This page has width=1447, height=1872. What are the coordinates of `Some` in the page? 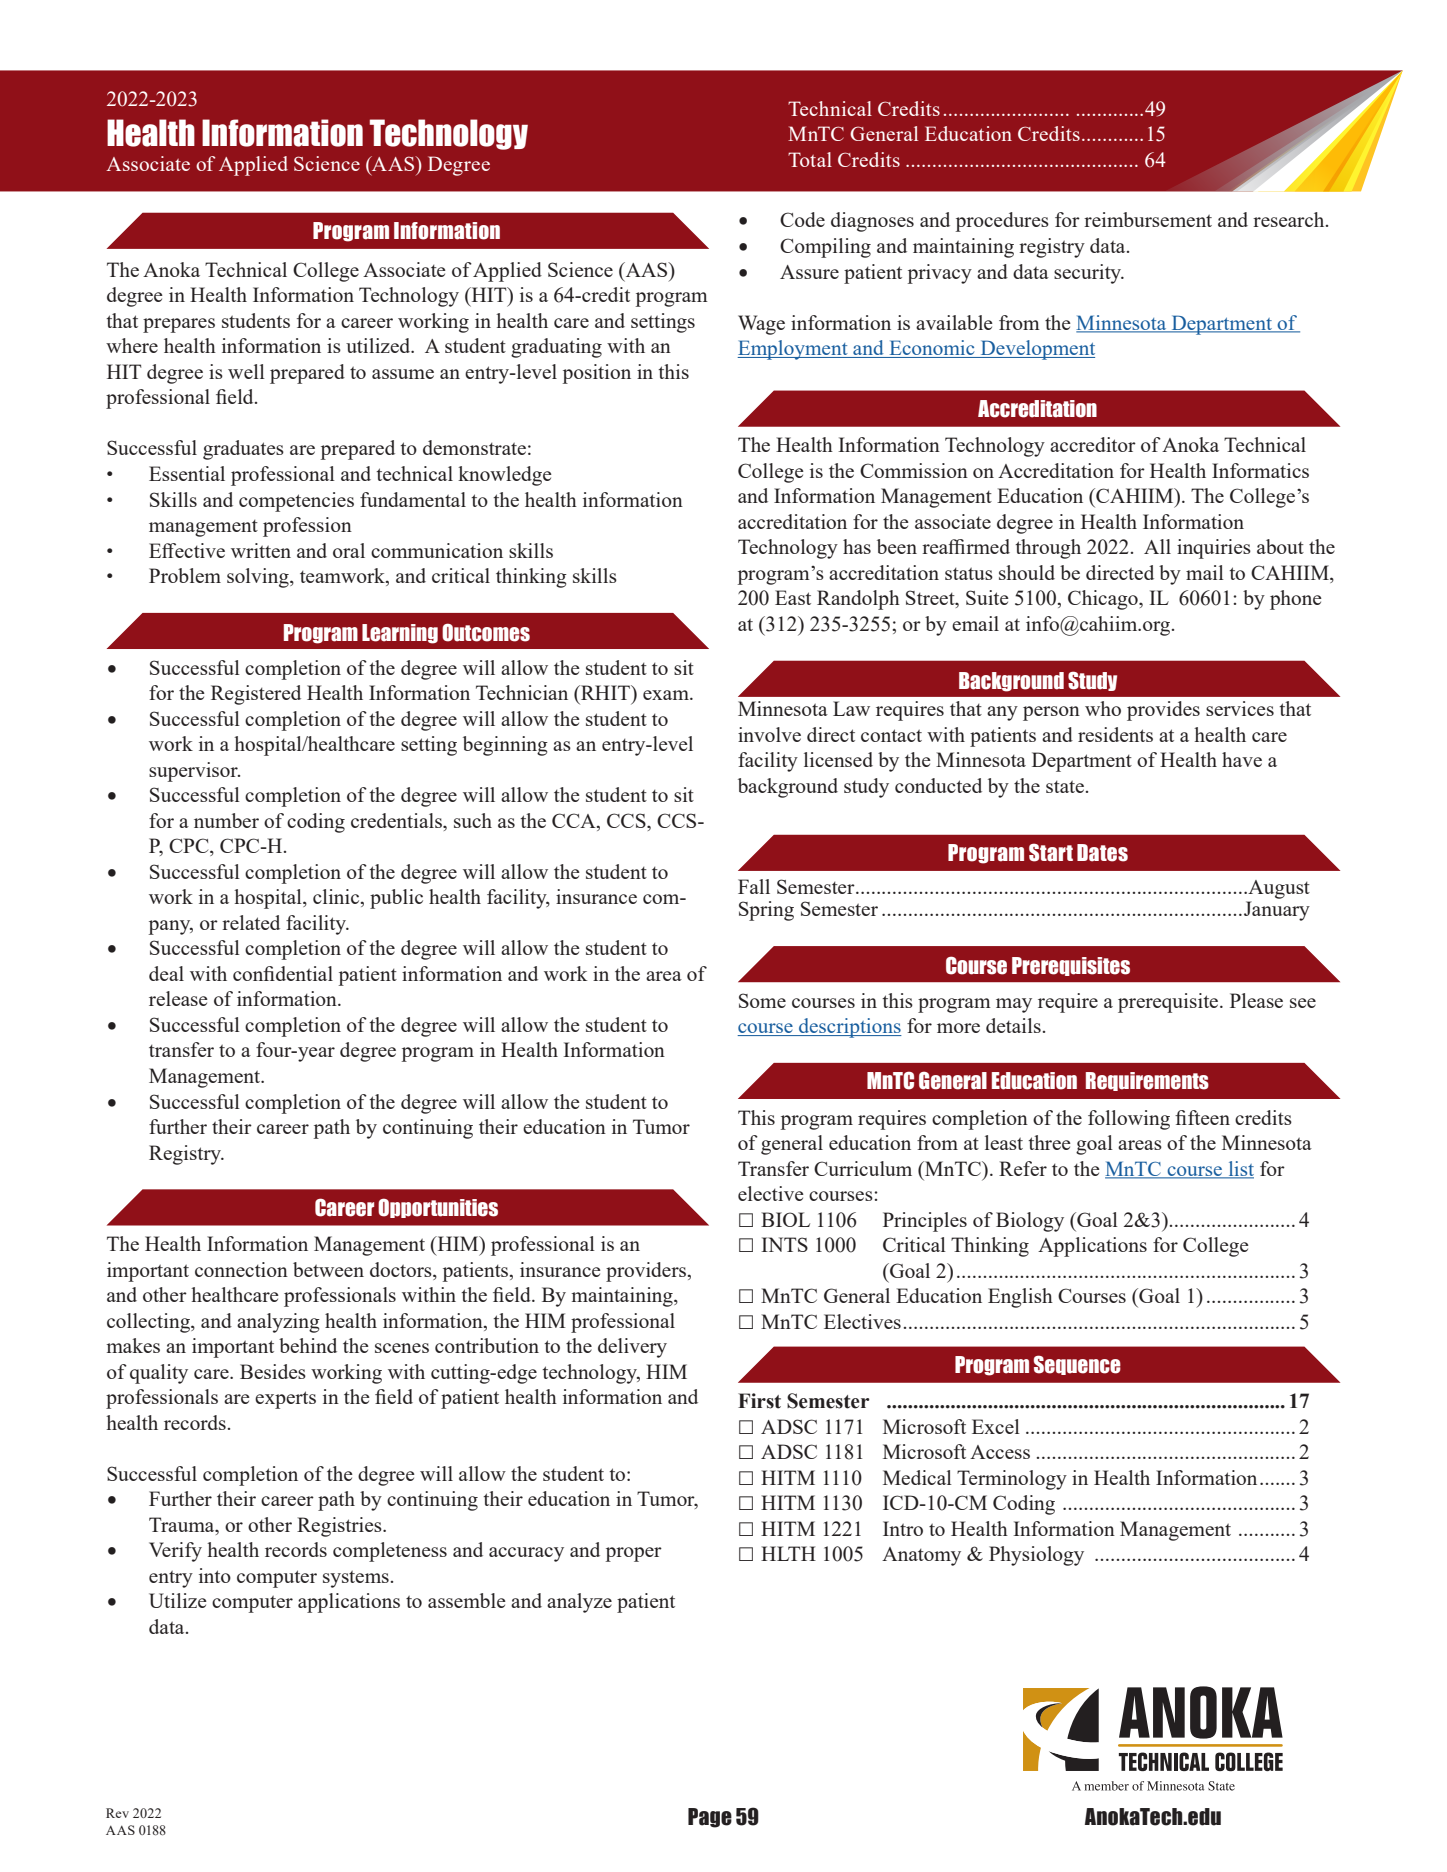 It's located at (762, 1000).
